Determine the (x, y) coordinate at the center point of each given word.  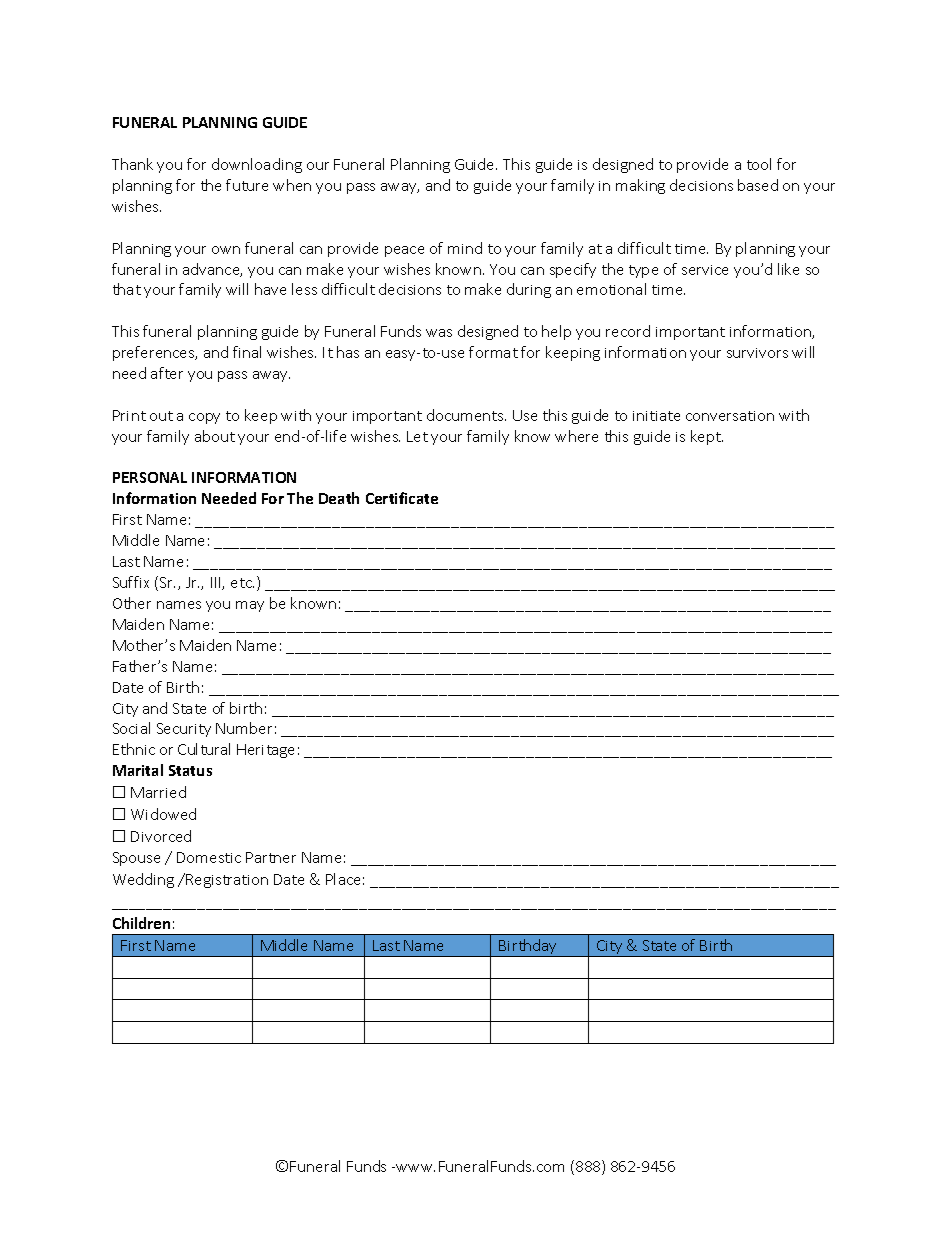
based (758, 185)
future (247, 185)
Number (244, 728)
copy (204, 418)
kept (707, 437)
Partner (271, 857)
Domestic (209, 857)
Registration (226, 880)
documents (466, 415)
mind (465, 248)
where (576, 436)
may (250, 606)
